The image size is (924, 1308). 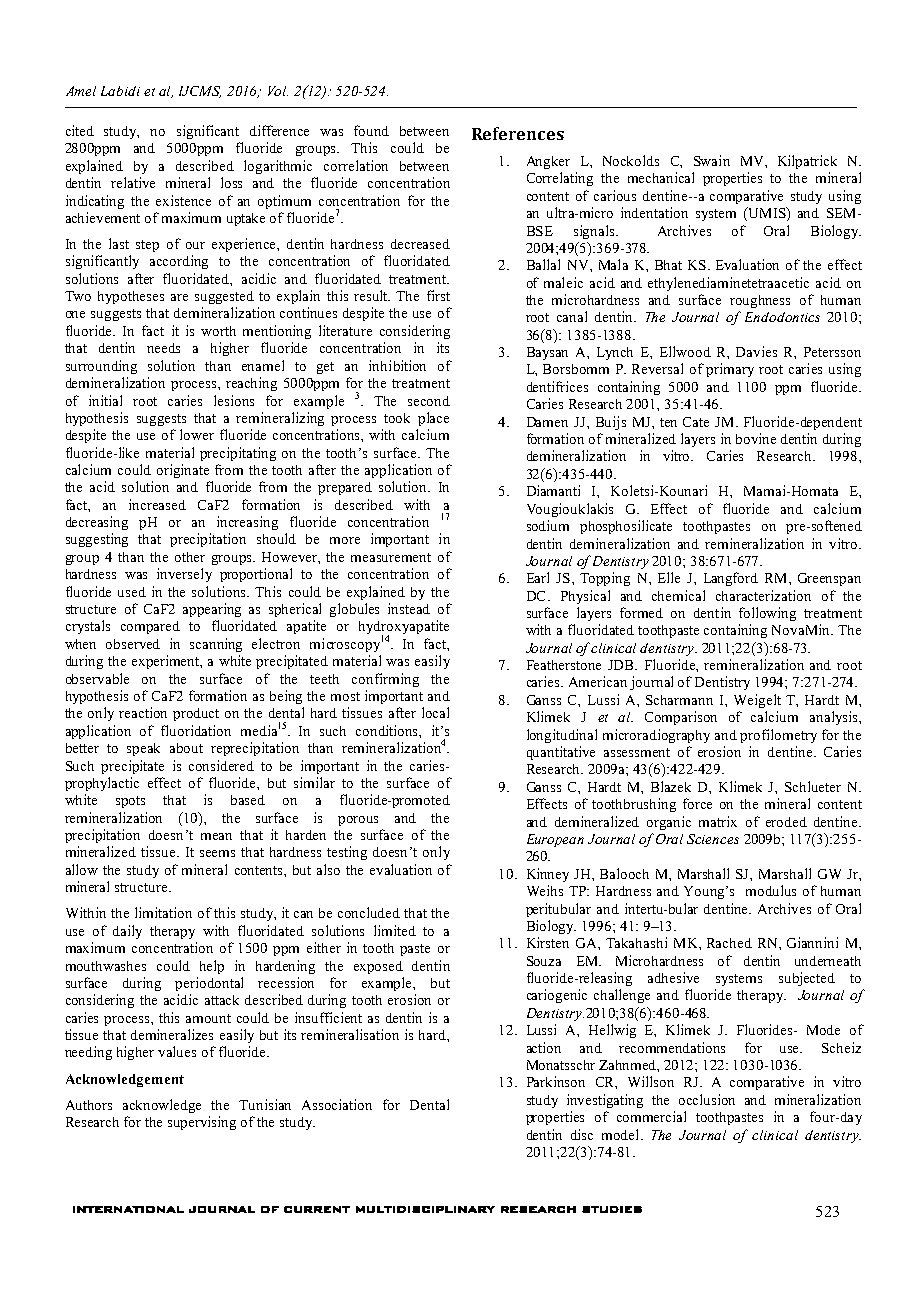 What do you see at coordinates (518, 133) in the screenshot?
I see `References` at bounding box center [518, 133].
